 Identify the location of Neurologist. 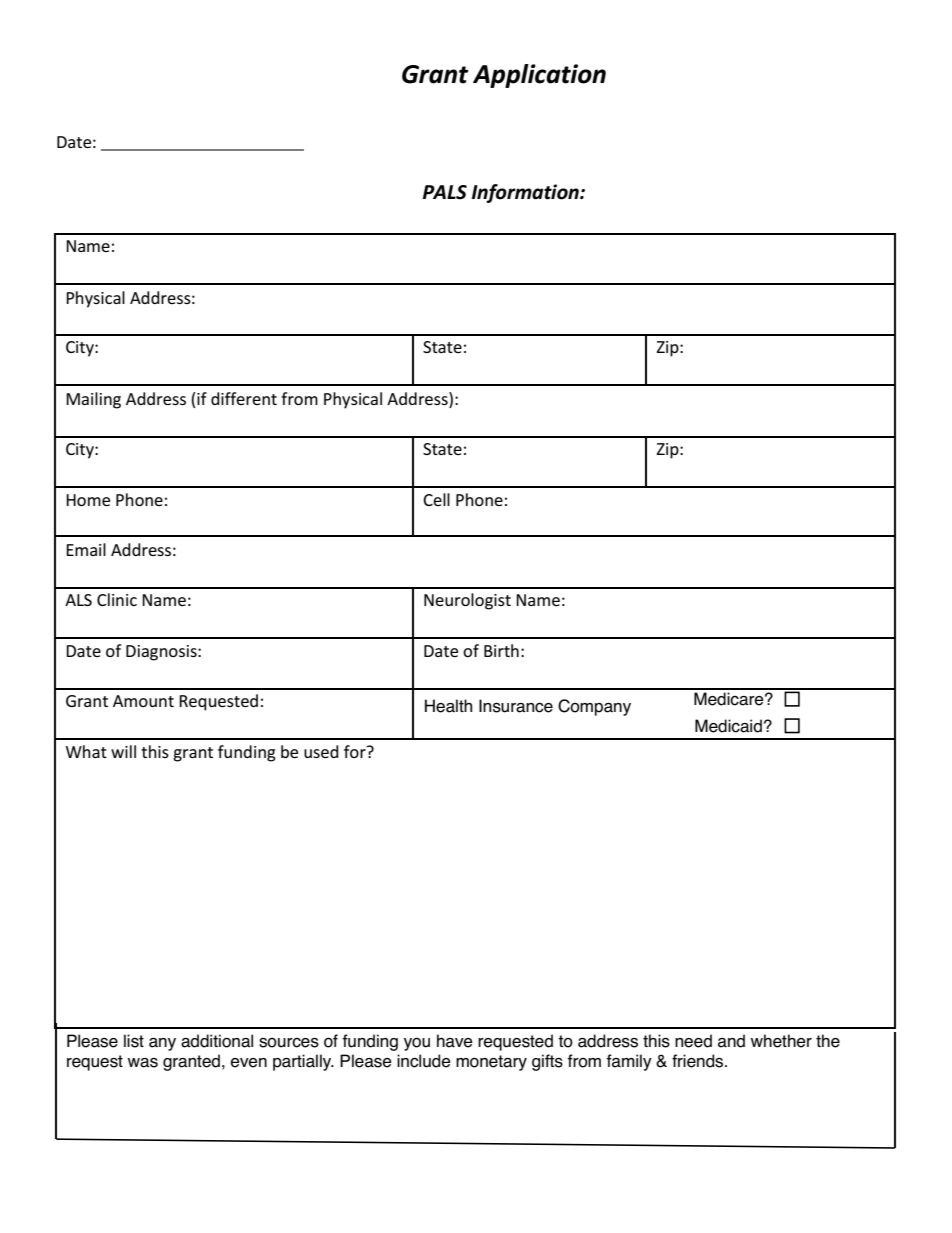
(467, 601).
